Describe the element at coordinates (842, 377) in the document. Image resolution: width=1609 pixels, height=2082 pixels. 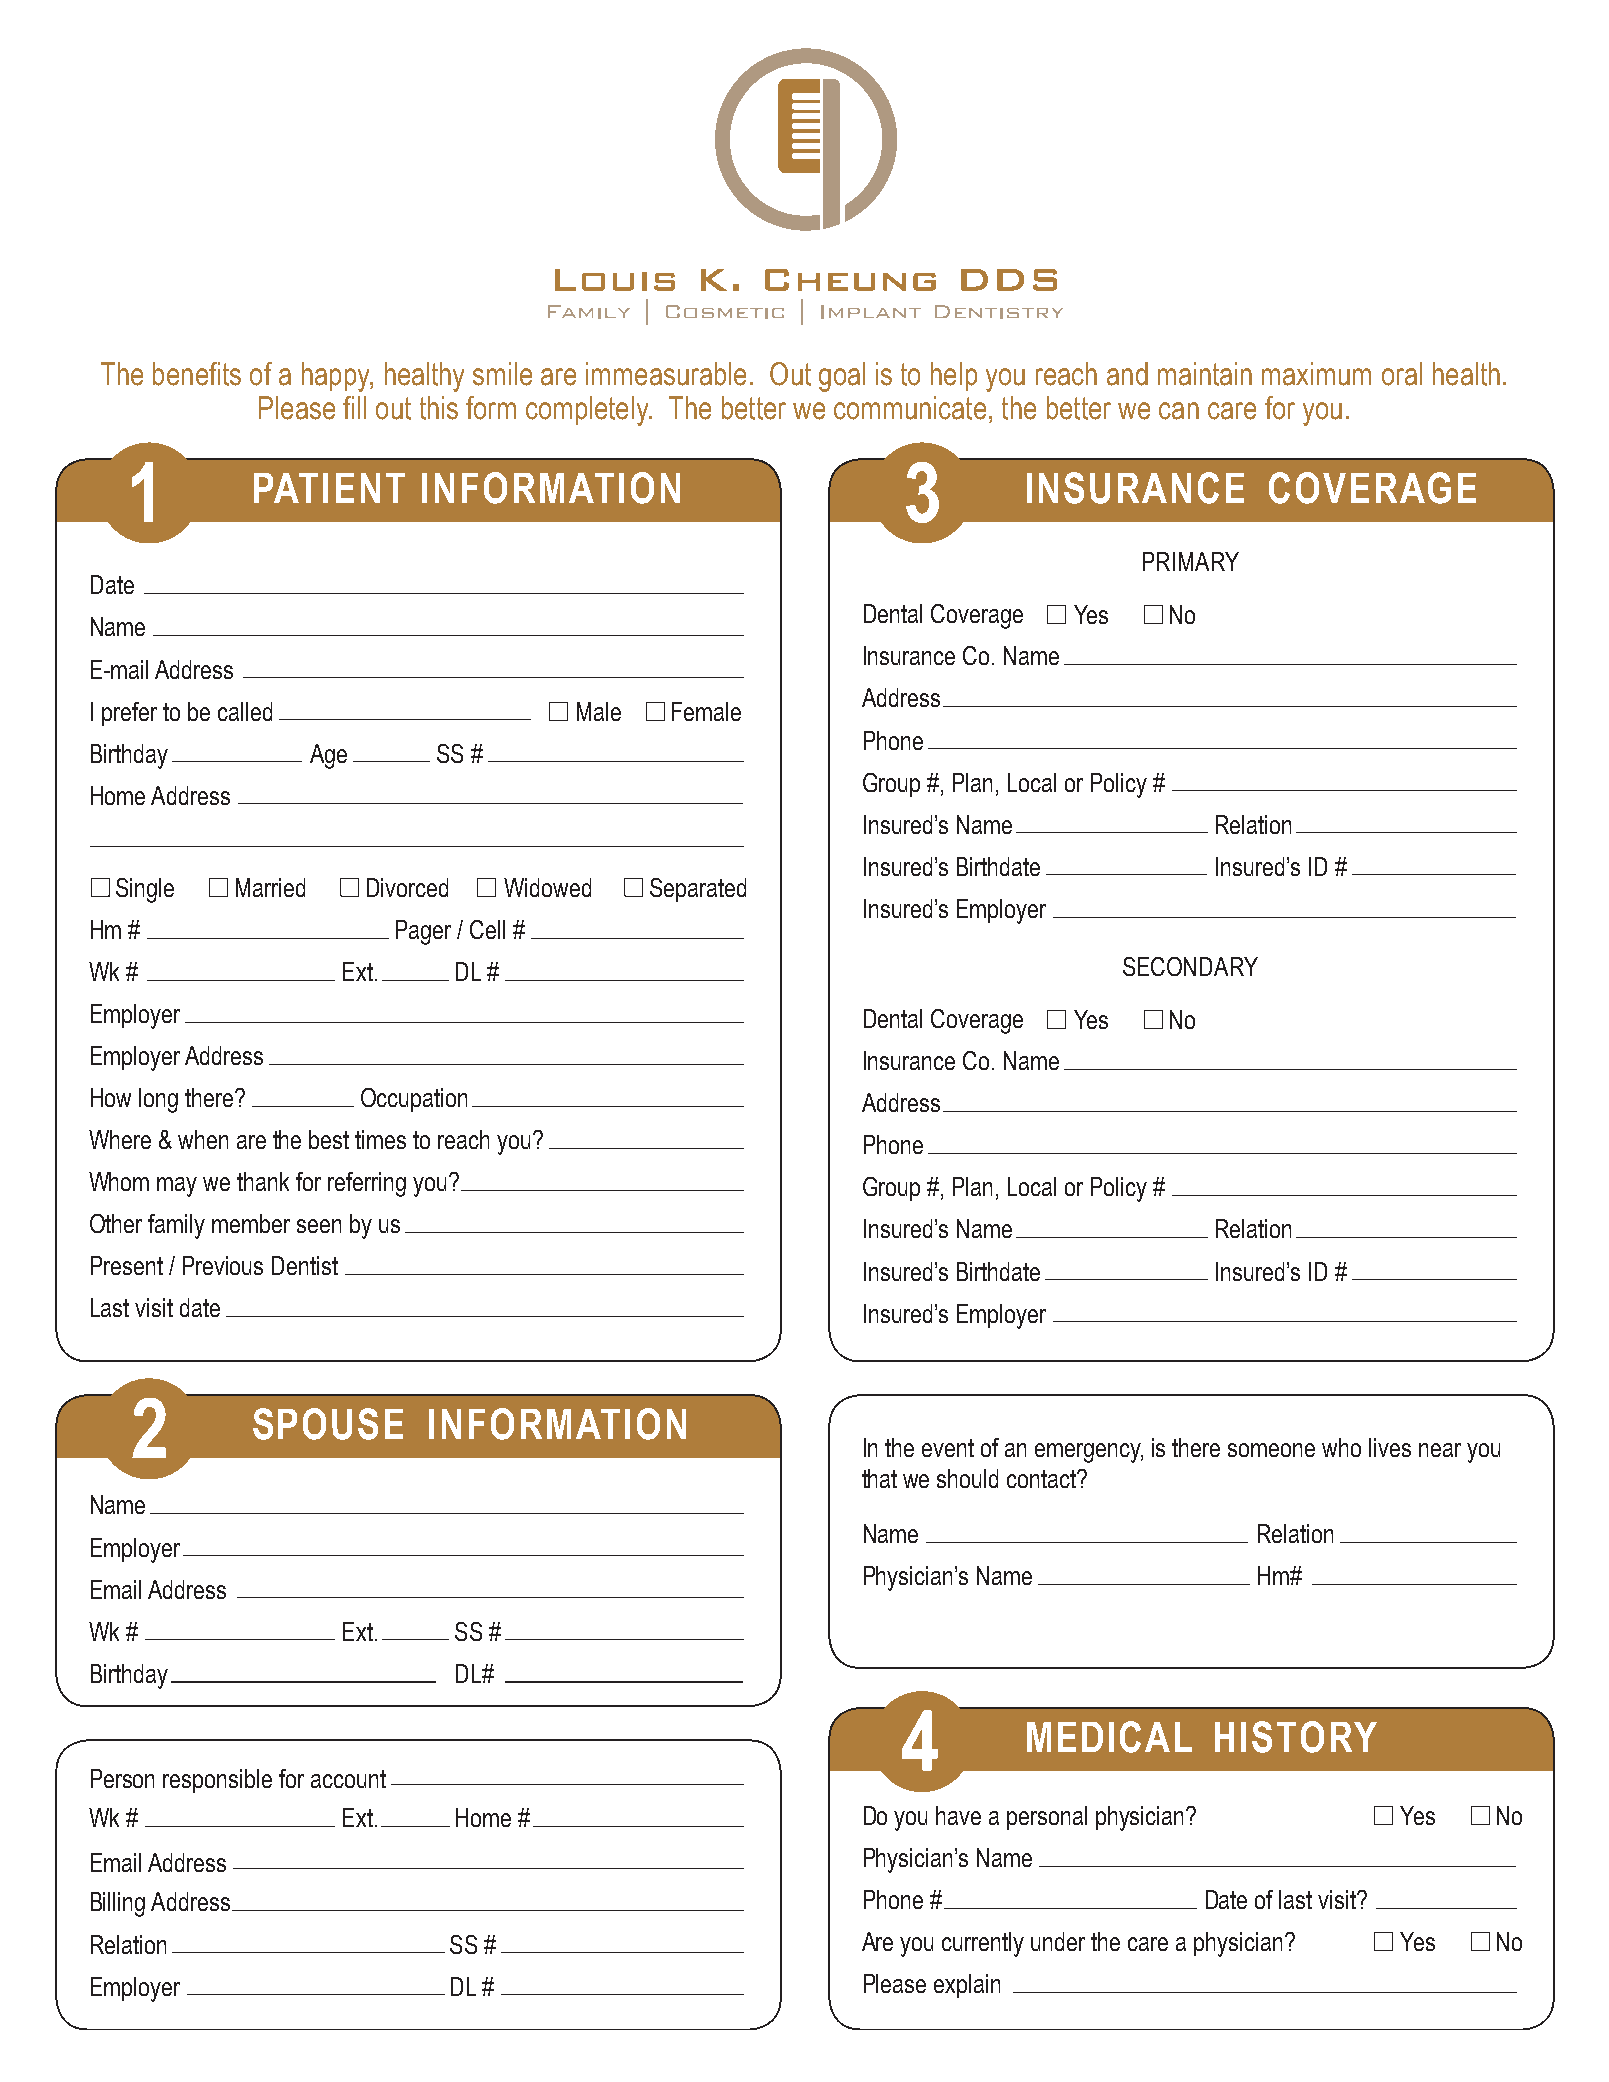
I see `goal` at that location.
